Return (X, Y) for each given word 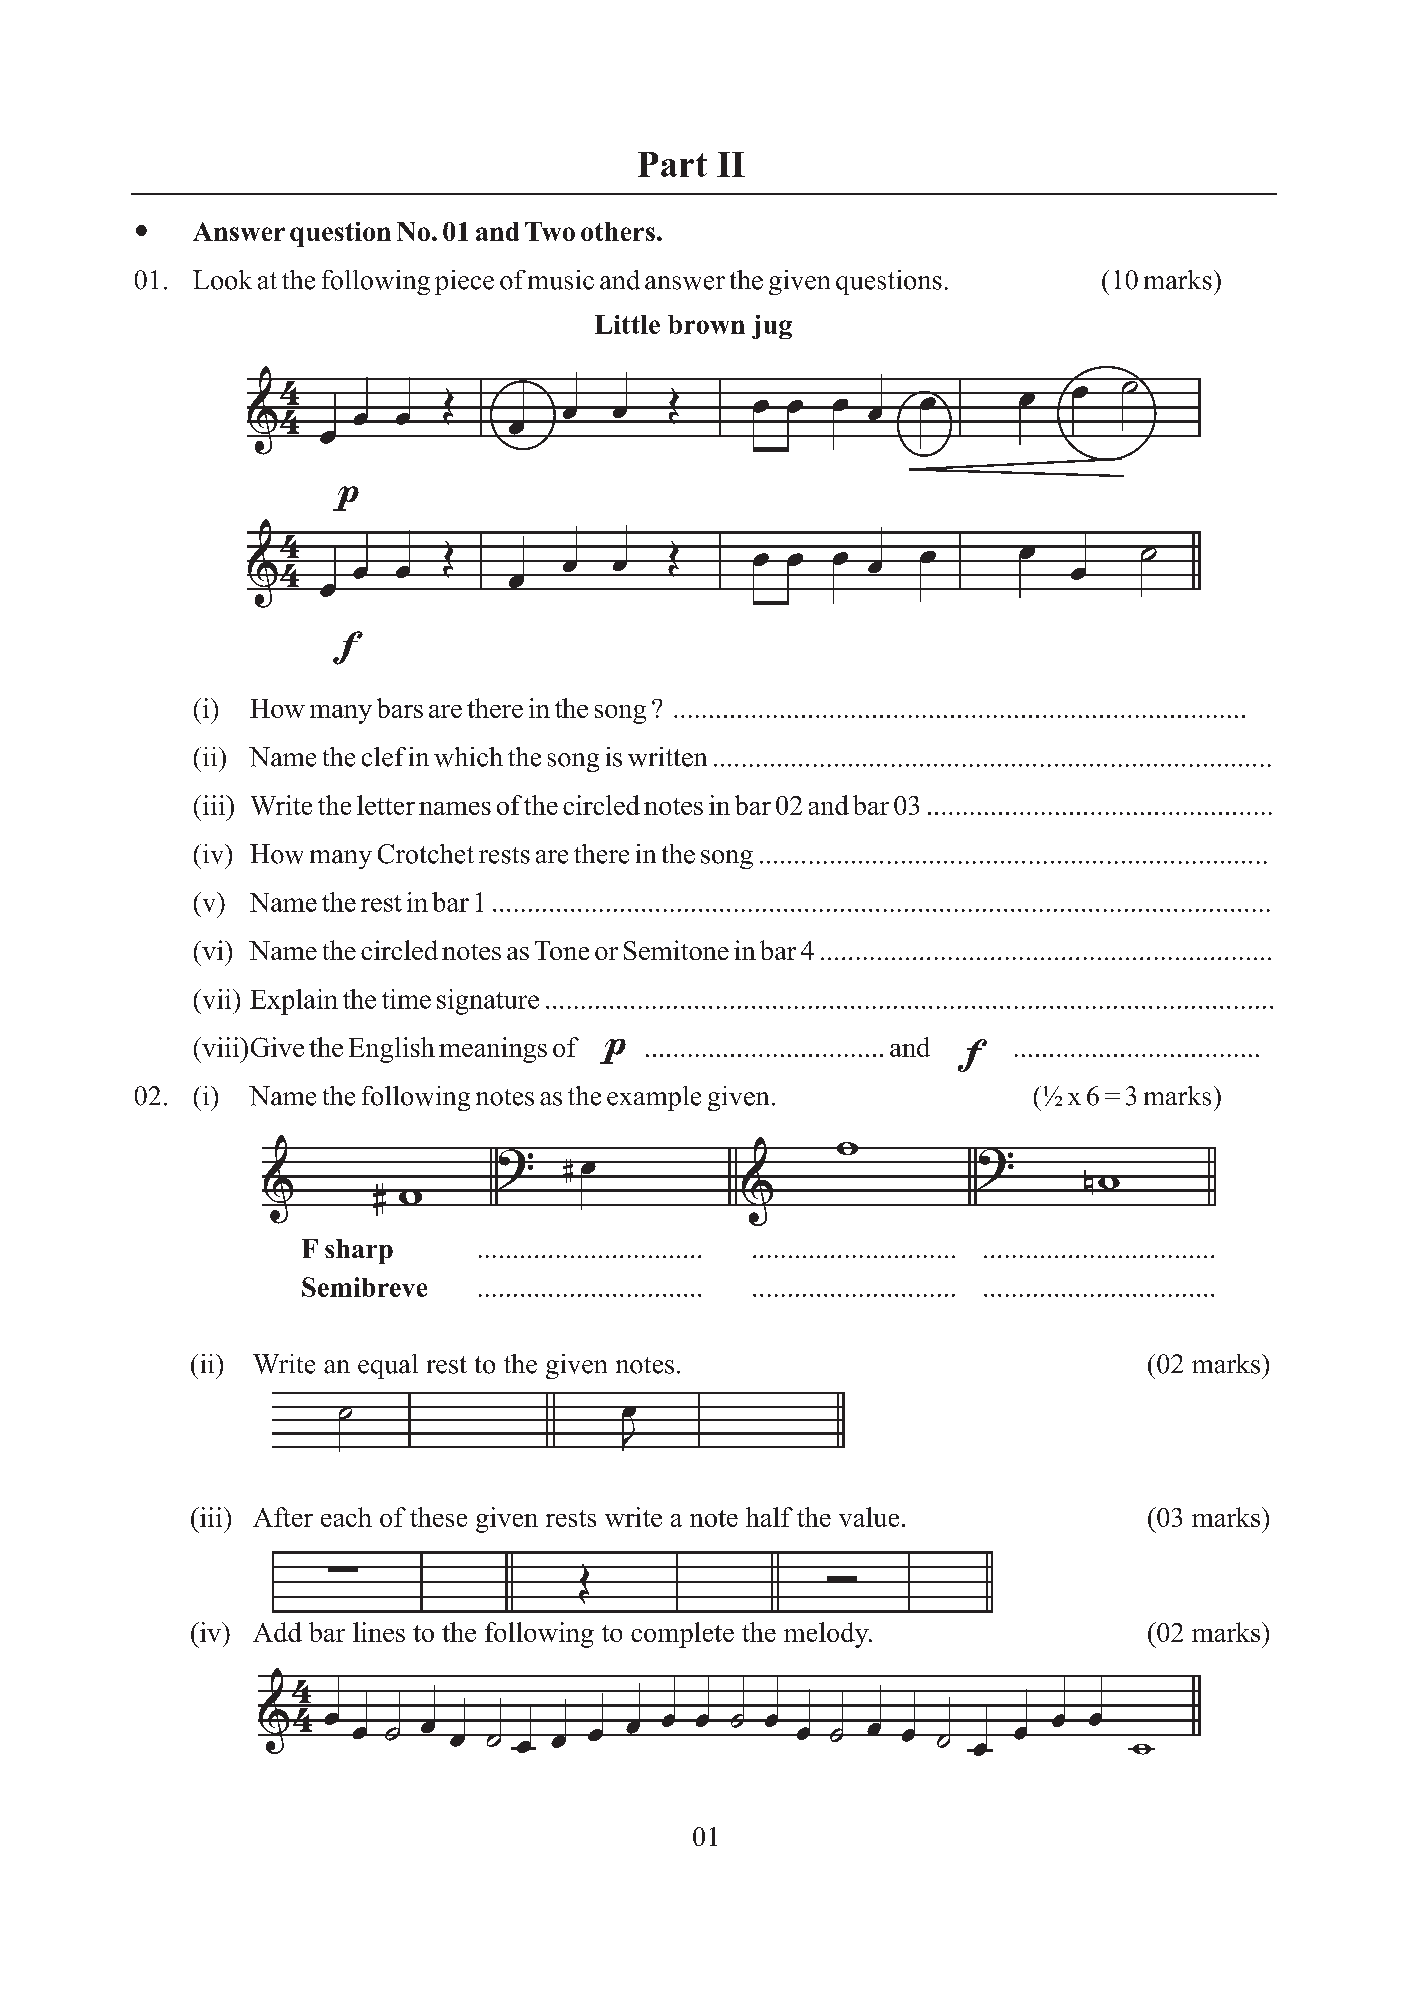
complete (682, 1635)
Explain (294, 1002)
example (654, 1098)
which (468, 757)
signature (488, 1002)
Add (277, 1632)
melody (827, 1635)
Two (550, 231)
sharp (359, 1251)
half (769, 1517)
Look (222, 280)
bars (400, 708)
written (667, 757)
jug (772, 327)
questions (889, 282)
